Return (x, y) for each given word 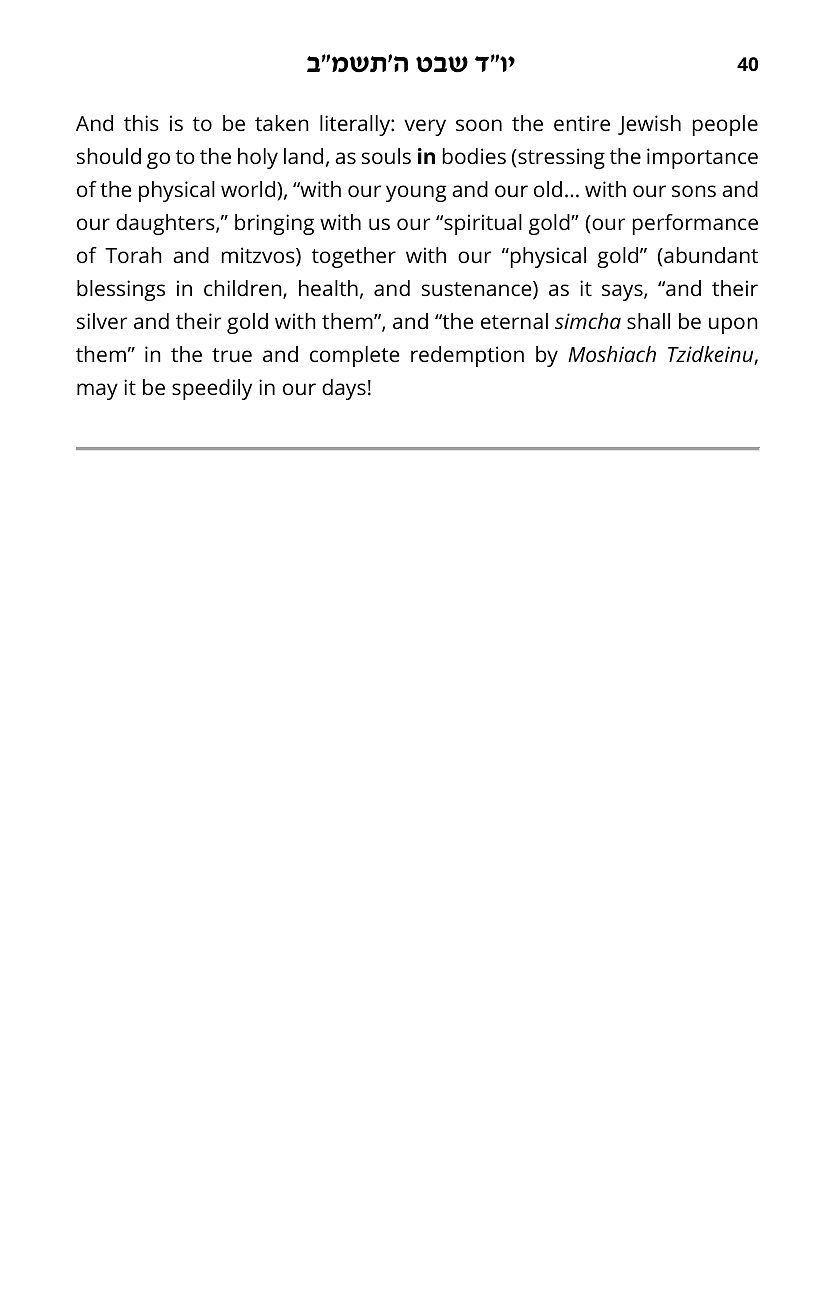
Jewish (649, 125)
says (623, 292)
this (141, 123)
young (416, 193)
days (344, 389)
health (328, 288)
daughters (166, 224)
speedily (212, 389)
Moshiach (612, 354)
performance (695, 224)
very (425, 127)
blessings (121, 290)
